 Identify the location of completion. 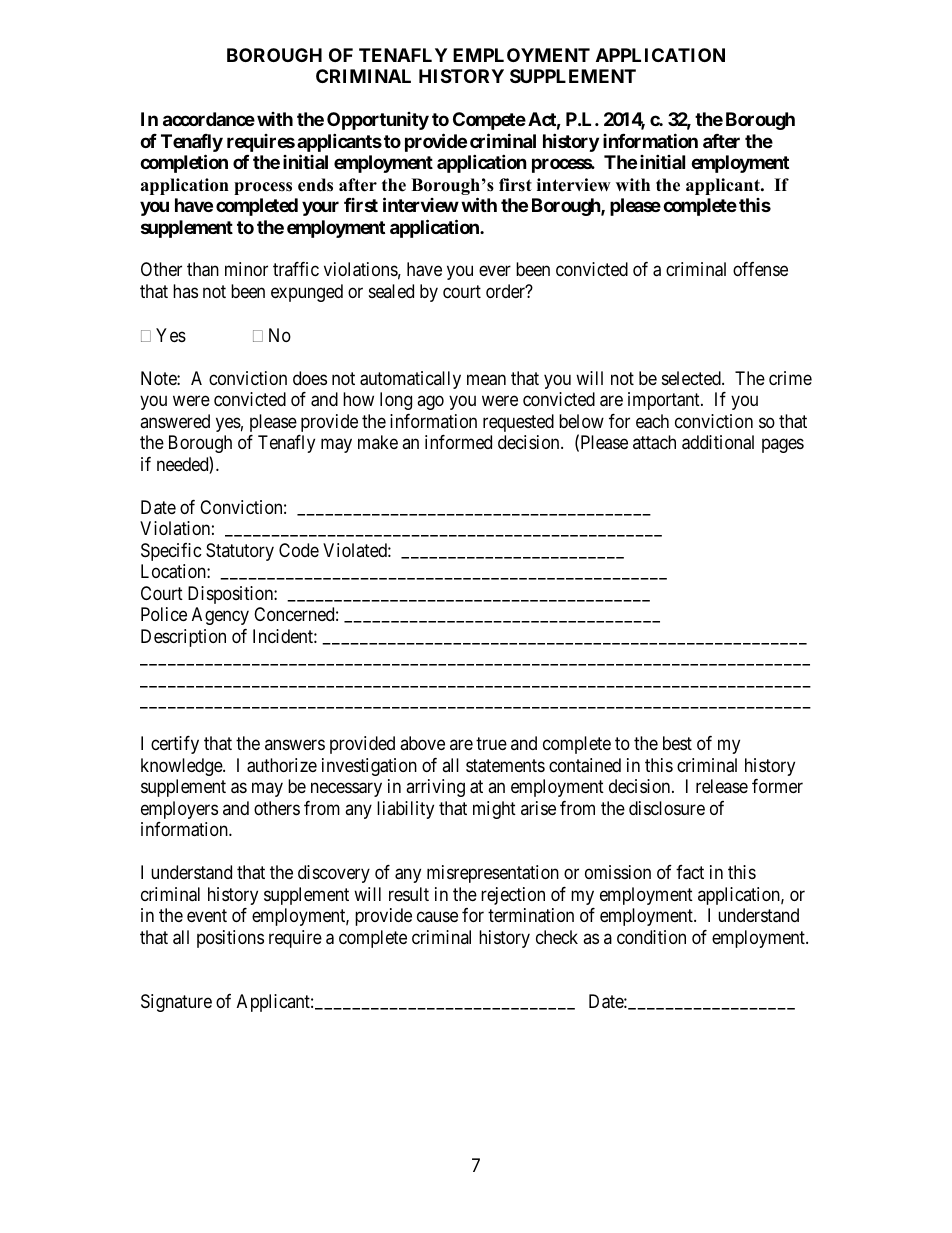
(184, 163).
